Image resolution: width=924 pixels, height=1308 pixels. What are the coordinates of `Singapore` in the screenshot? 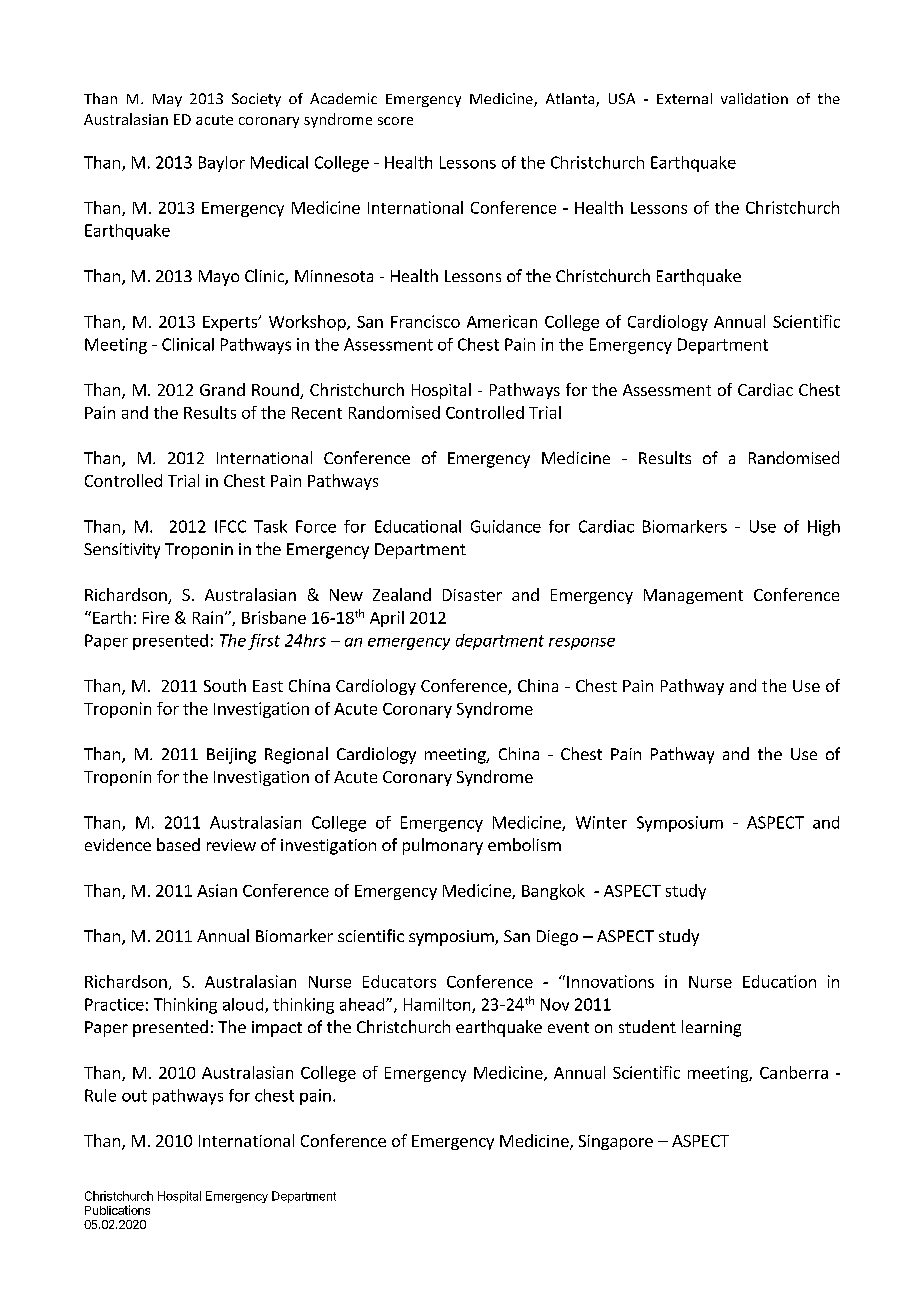 It's located at (616, 1142).
